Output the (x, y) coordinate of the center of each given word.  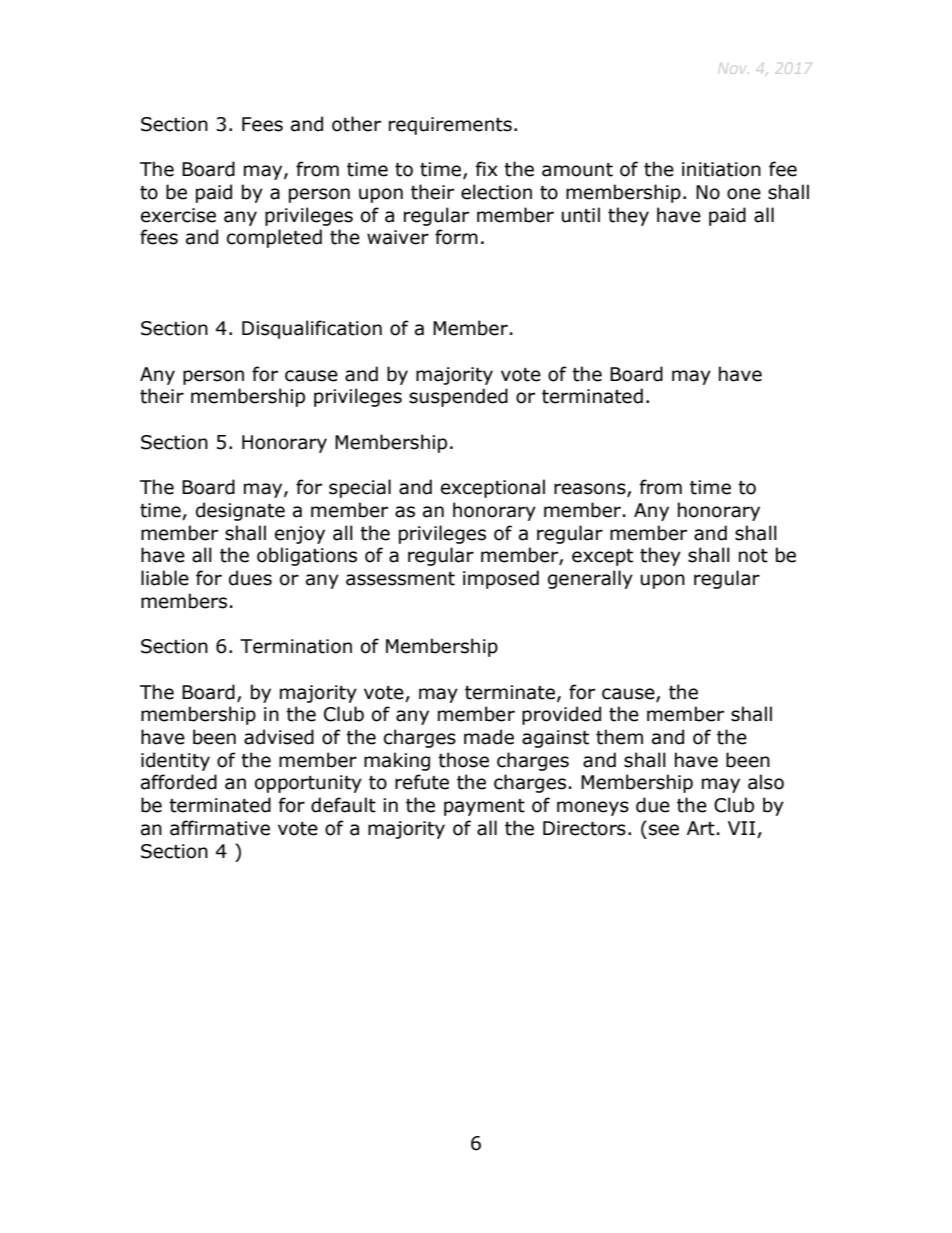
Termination (296, 646)
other (356, 124)
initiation (721, 169)
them (619, 737)
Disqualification (312, 329)
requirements (450, 126)
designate (240, 511)
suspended (458, 397)
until (581, 215)
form (456, 237)
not (753, 556)
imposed (501, 579)
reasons (591, 490)
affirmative (220, 828)
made (489, 737)
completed (274, 238)
